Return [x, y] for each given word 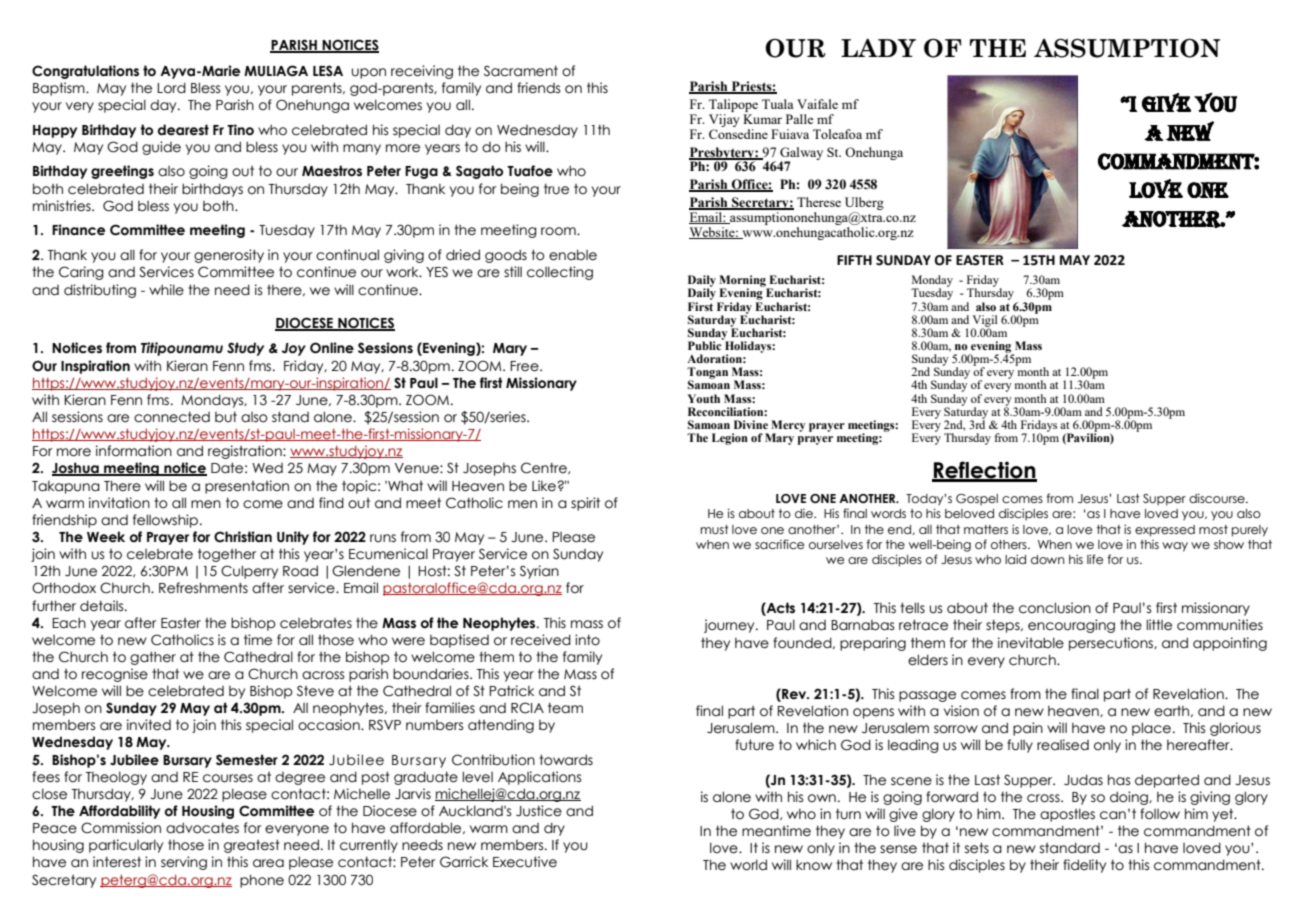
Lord [171, 88]
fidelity [1084, 866]
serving [184, 863]
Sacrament [521, 71]
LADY [878, 48]
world [748, 865]
